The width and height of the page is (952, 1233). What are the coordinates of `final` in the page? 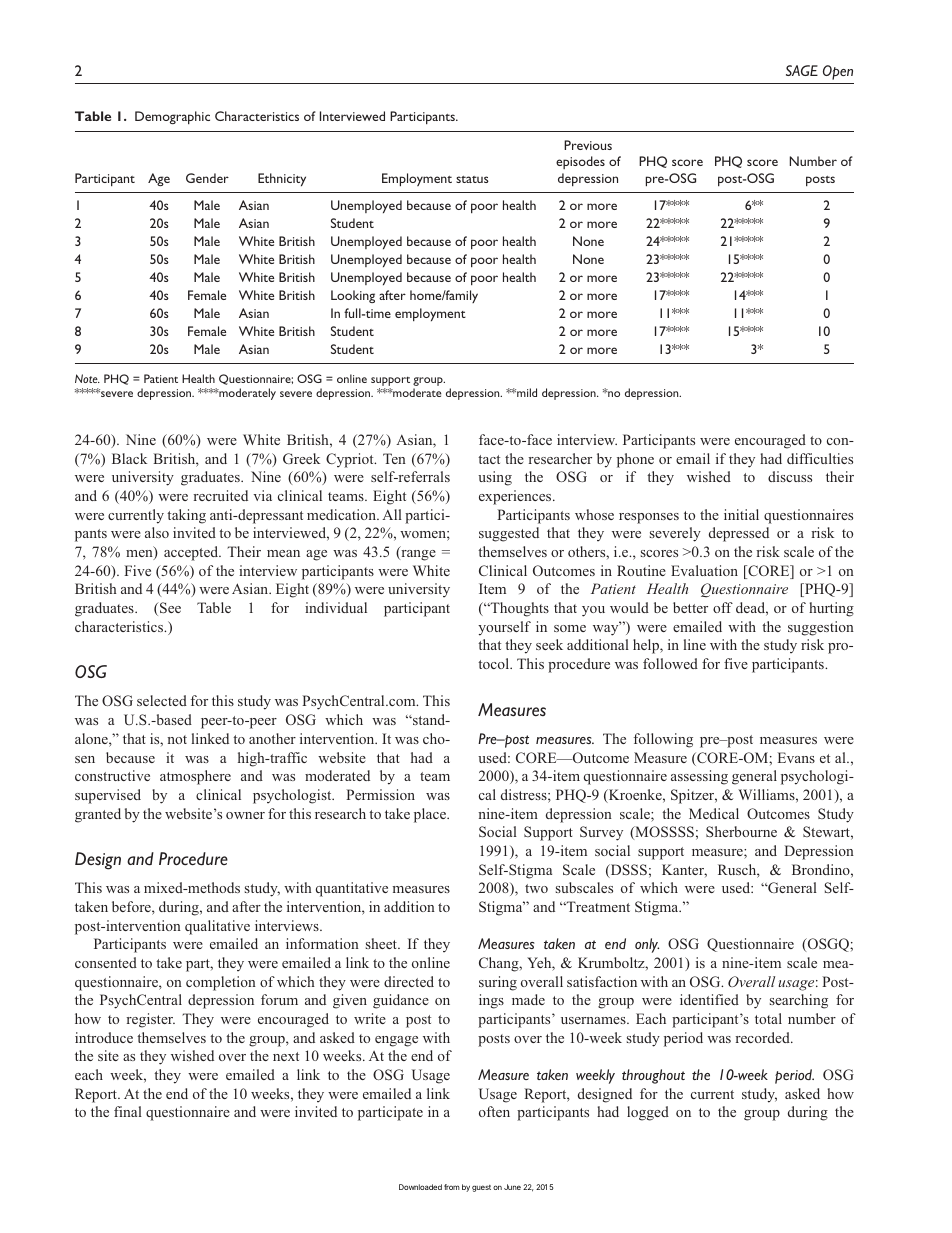 It's located at (128, 1111).
